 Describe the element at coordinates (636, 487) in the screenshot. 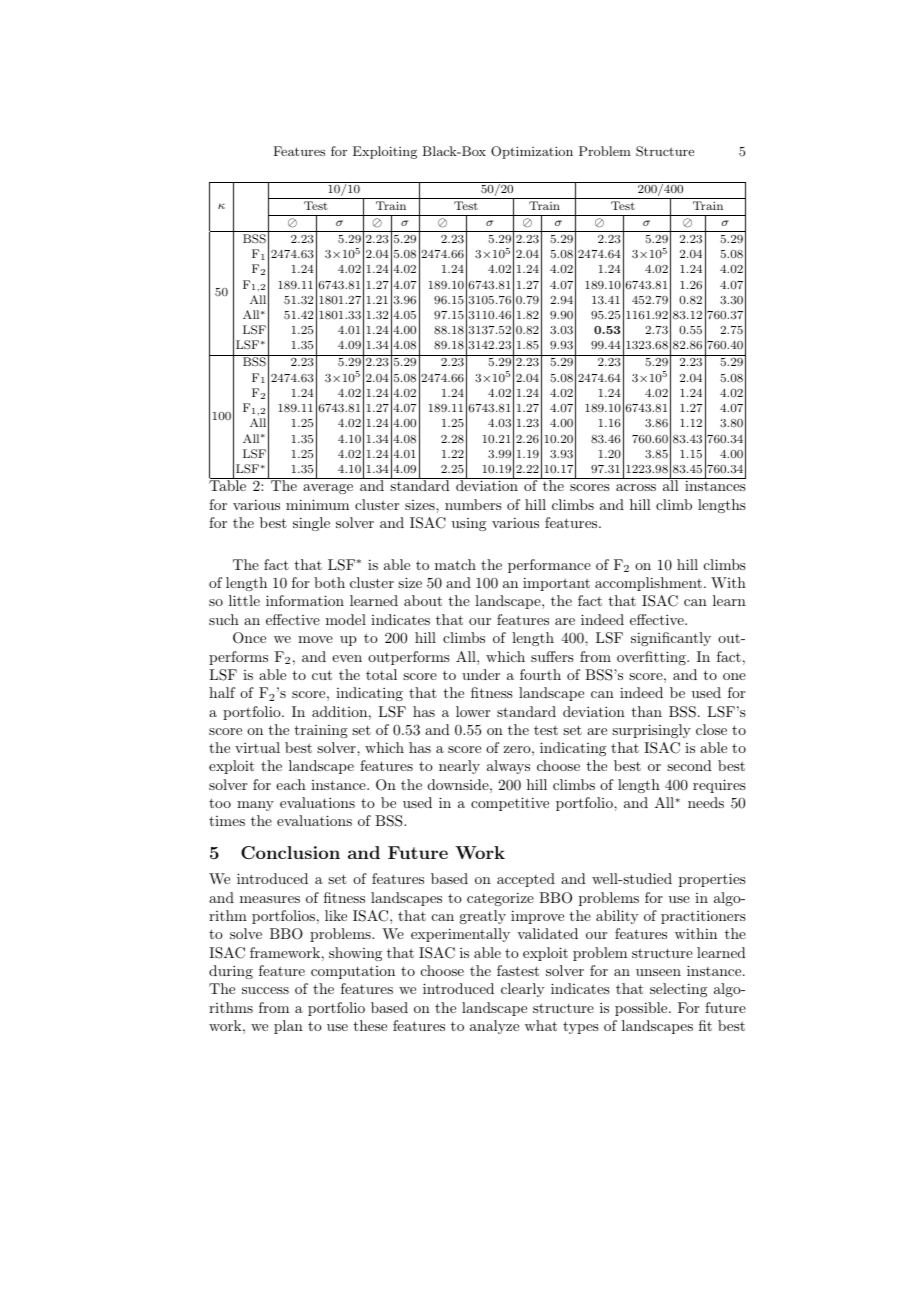

I see `across` at that location.
